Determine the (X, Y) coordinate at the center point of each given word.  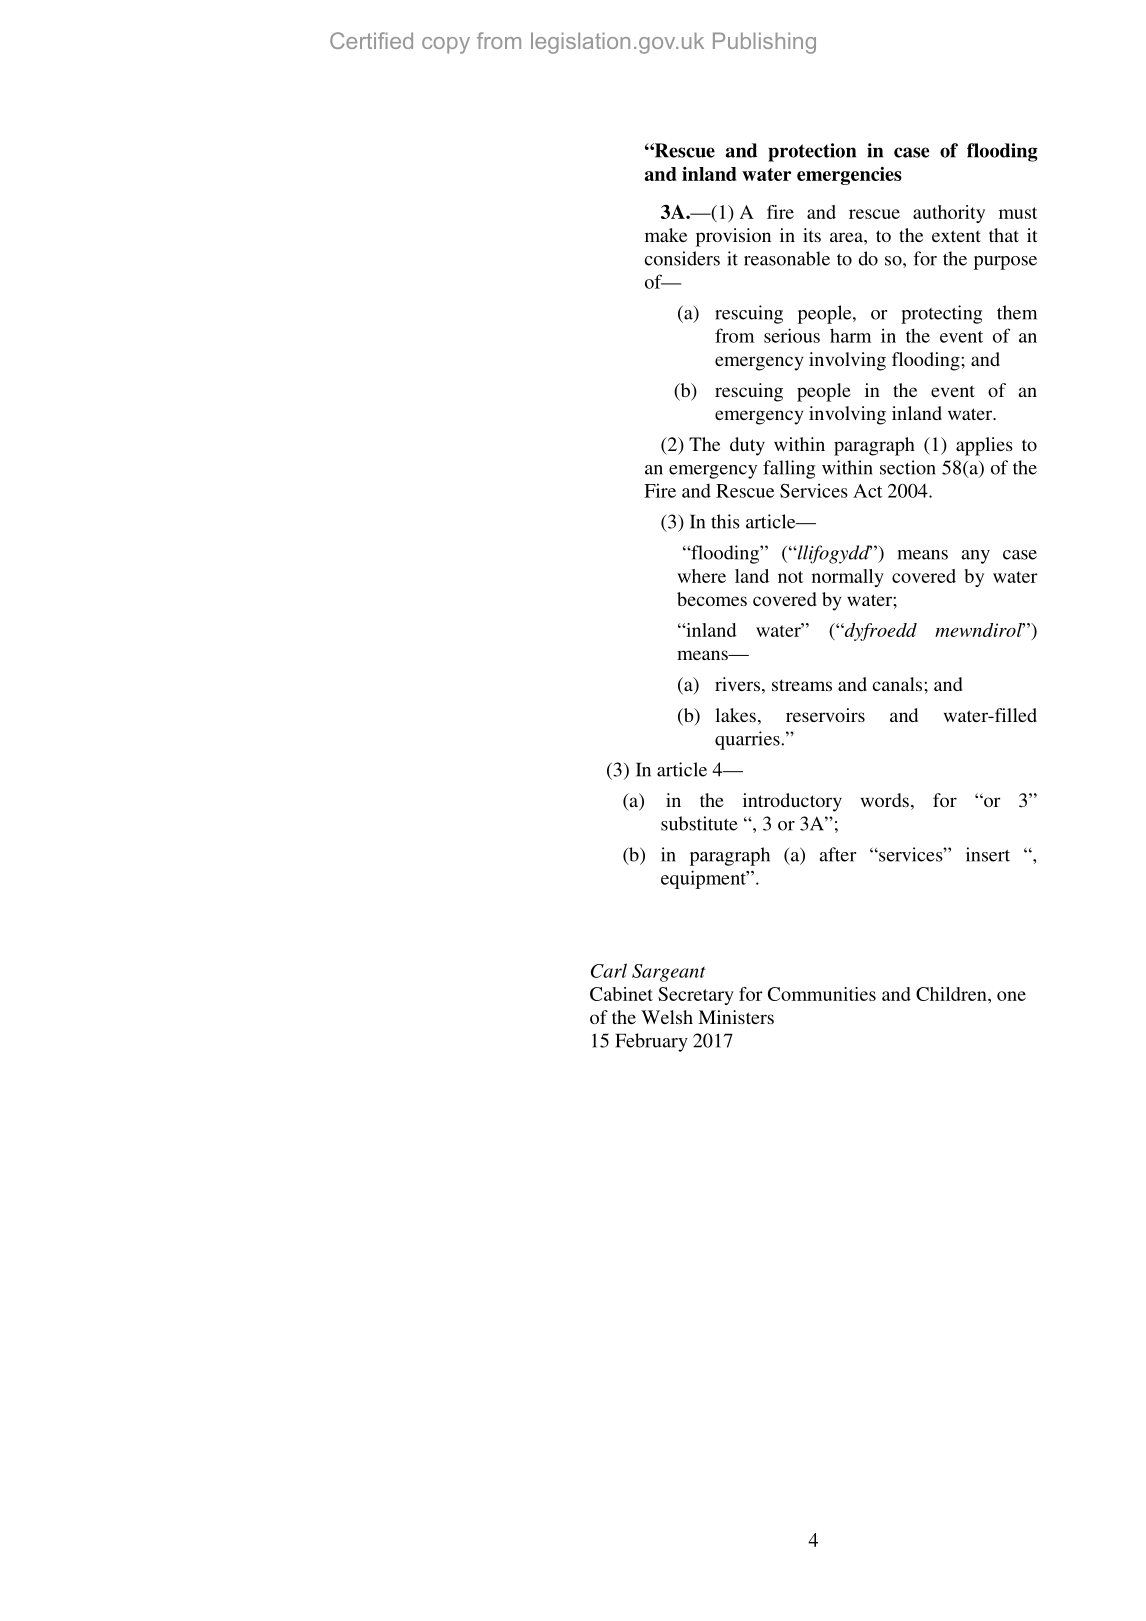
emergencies (849, 176)
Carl (609, 970)
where (701, 576)
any (975, 557)
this (725, 521)
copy (446, 45)
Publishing (764, 43)
